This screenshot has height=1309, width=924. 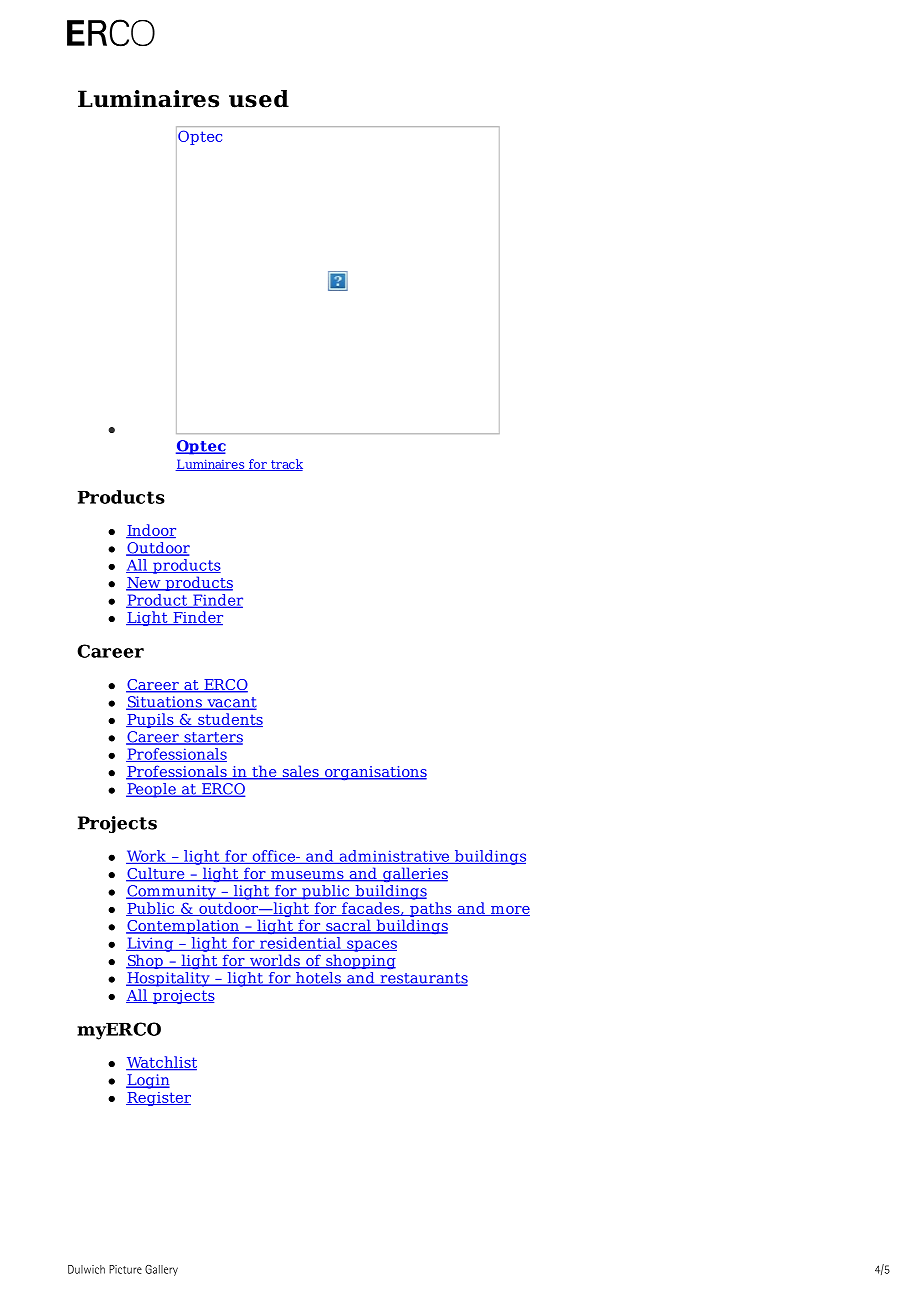 I want to click on Watchlist, so click(x=161, y=1063).
